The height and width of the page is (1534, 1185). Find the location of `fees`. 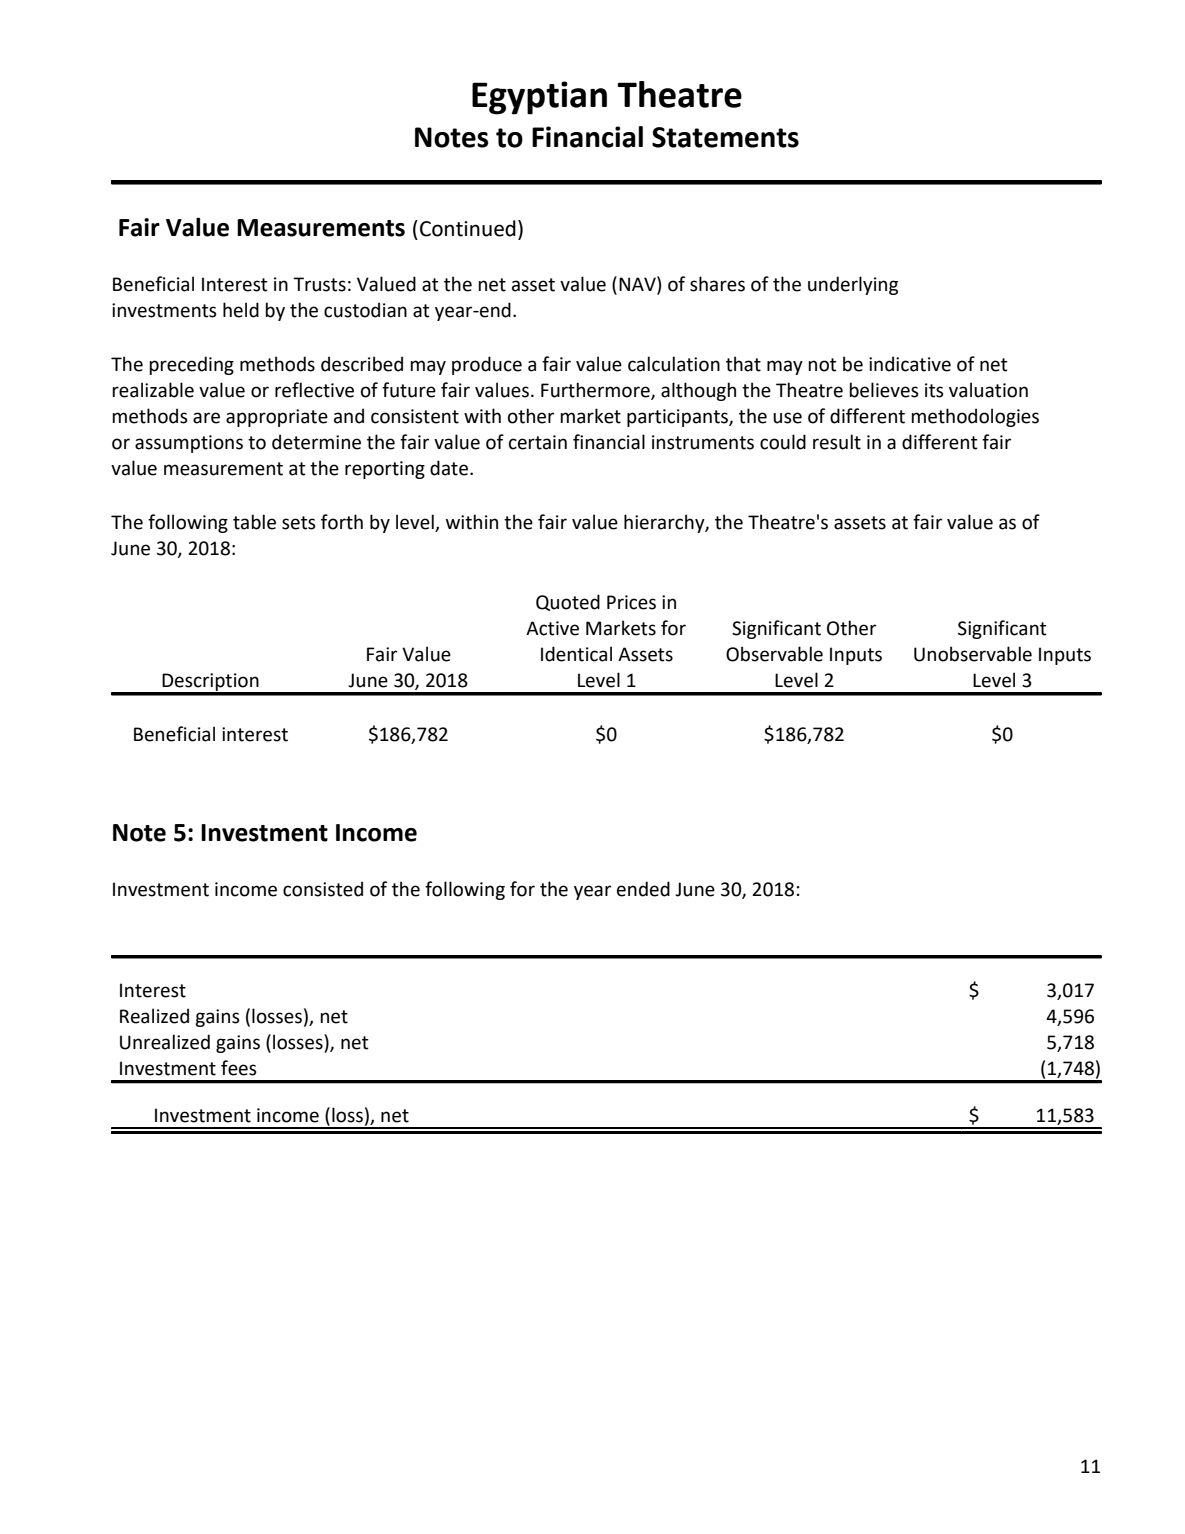

fees is located at coordinates (239, 1068).
